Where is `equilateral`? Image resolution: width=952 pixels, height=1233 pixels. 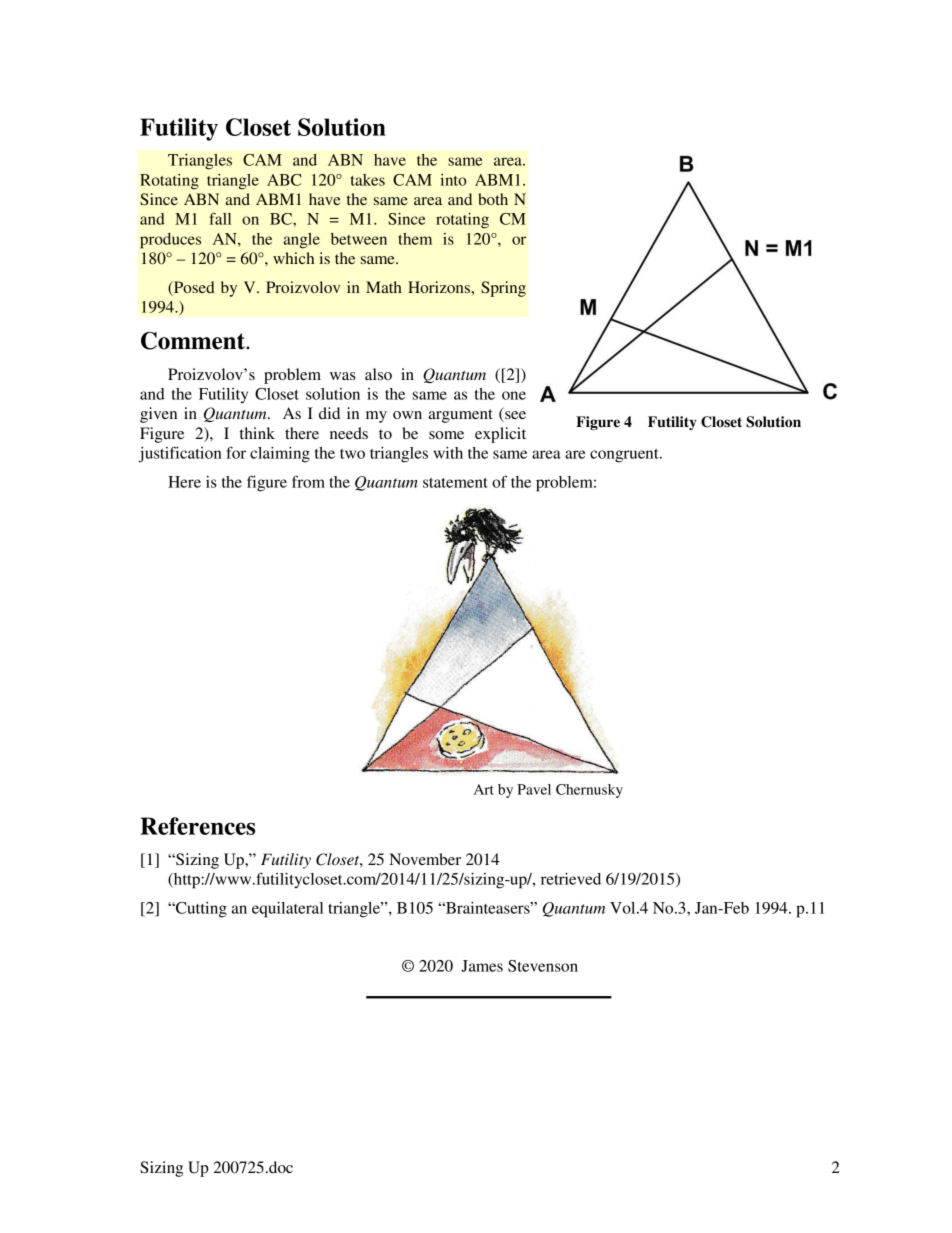
equilateral is located at coordinates (287, 910).
